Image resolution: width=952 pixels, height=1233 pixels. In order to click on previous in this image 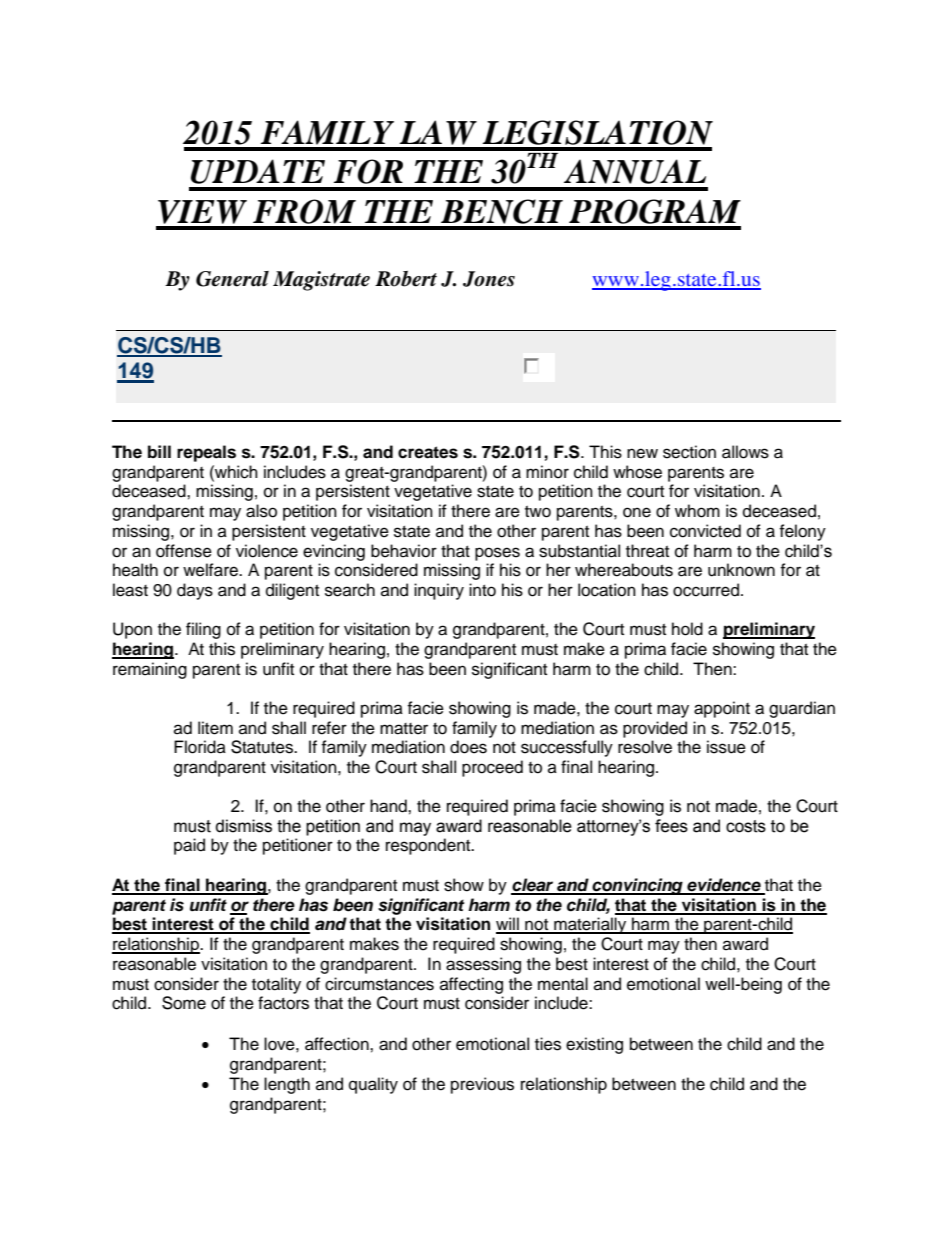, I will do `click(482, 1085)`.
